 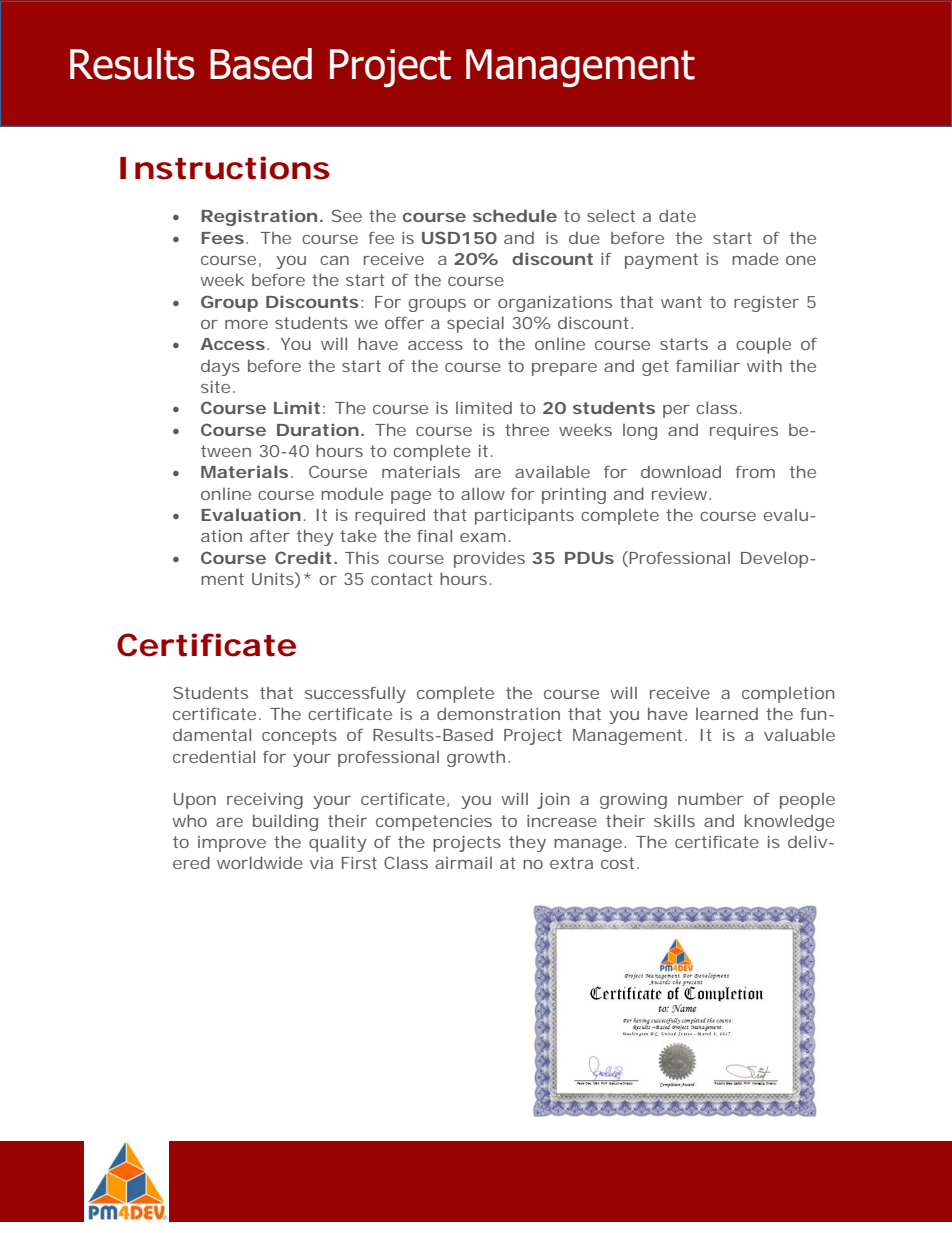 I want to click on schedule, so click(x=515, y=215).
